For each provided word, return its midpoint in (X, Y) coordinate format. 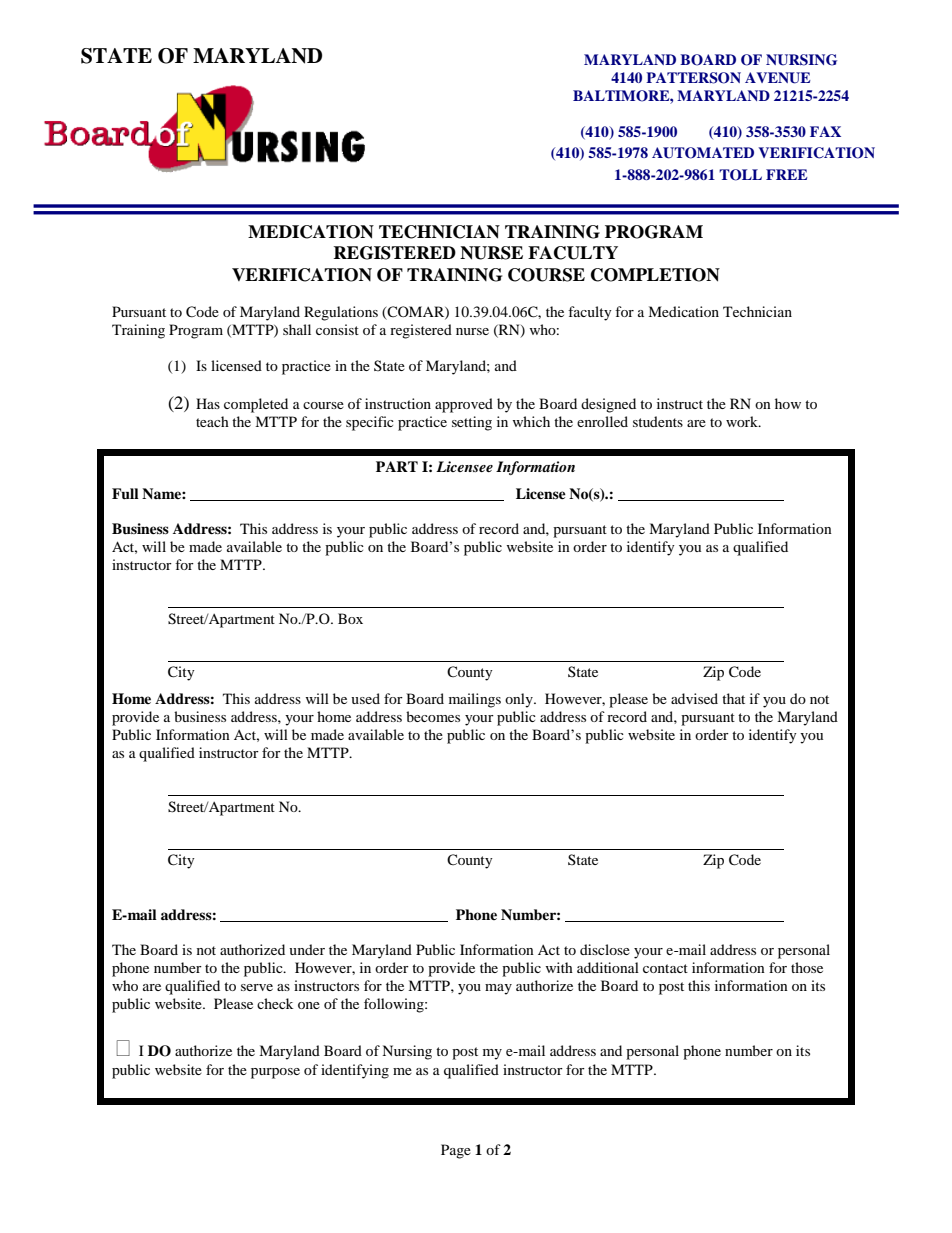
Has (208, 403)
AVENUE (778, 78)
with (559, 967)
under (307, 949)
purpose (275, 1073)
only (520, 700)
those (807, 967)
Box (350, 618)
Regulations (341, 313)
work (743, 421)
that (733, 698)
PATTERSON (693, 78)
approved (464, 405)
